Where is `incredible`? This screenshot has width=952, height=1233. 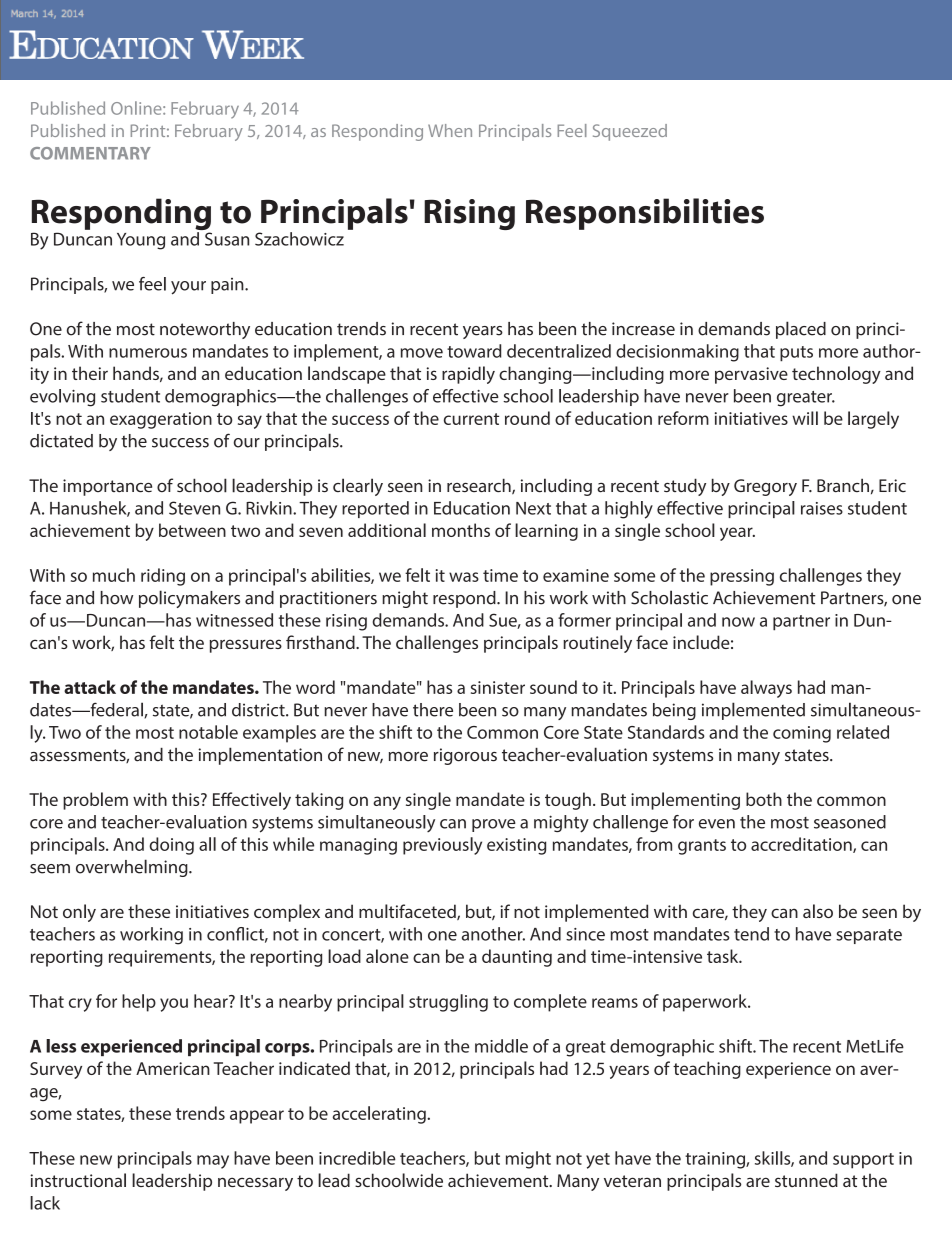 incredible is located at coordinates (357, 1158).
